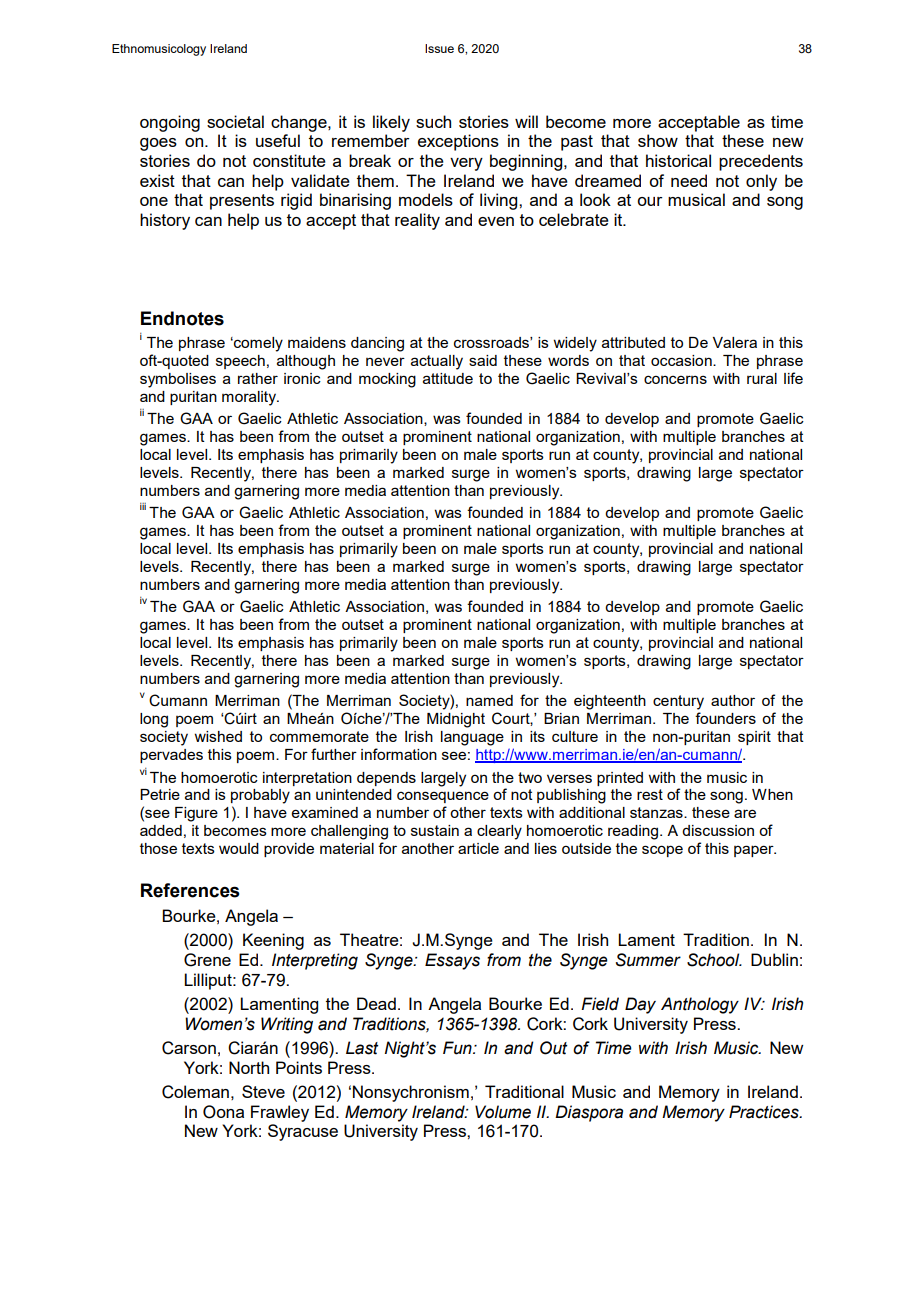 The height and width of the screenshot is (1309, 924). What do you see at coordinates (478, 848) in the screenshot?
I see `article` at bounding box center [478, 848].
